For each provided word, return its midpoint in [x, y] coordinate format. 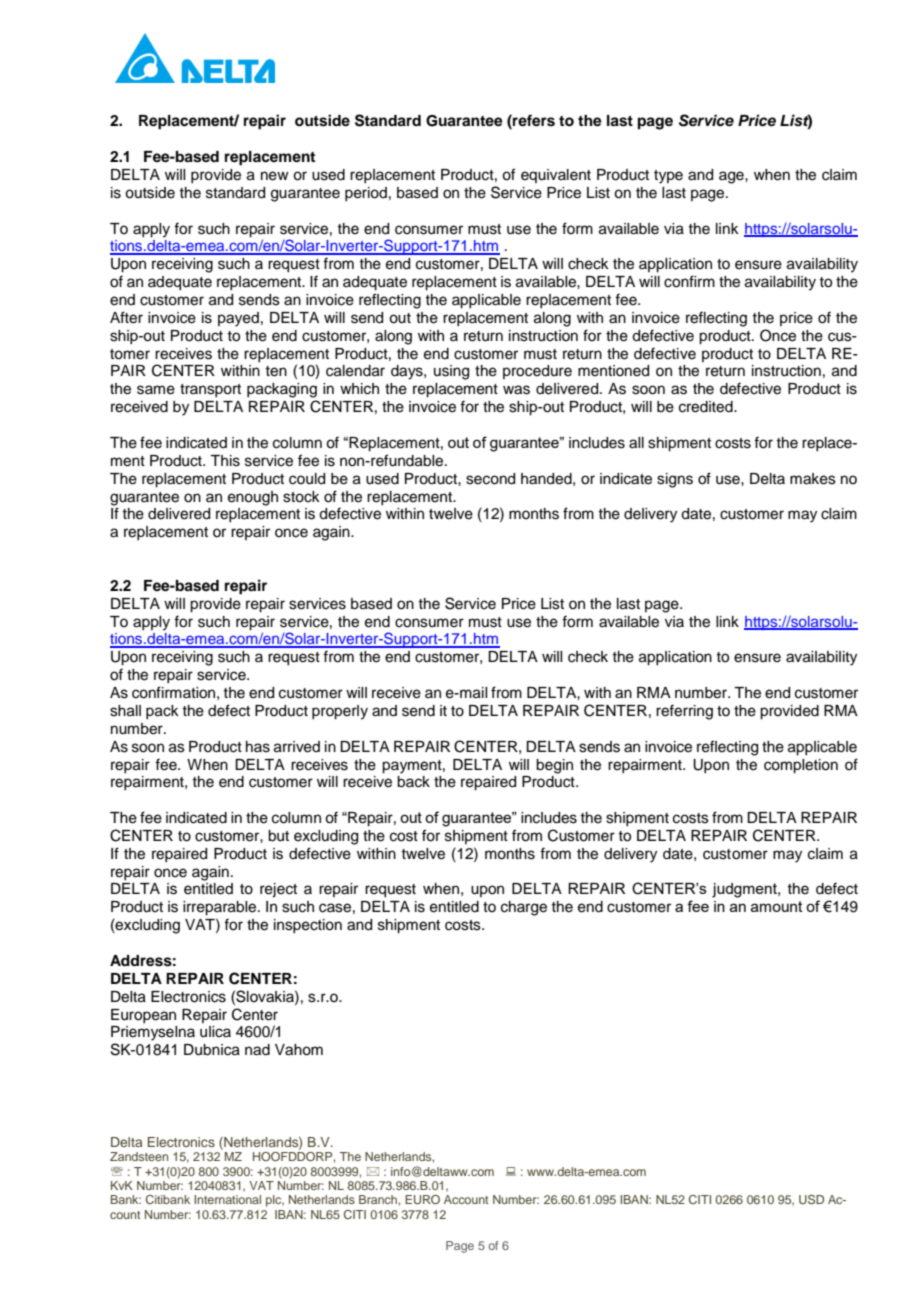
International [227, 1199]
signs [675, 480]
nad [257, 1050]
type [668, 177]
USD [811, 1199]
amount [777, 906]
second [490, 479]
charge [524, 908]
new [275, 176]
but [278, 836]
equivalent [556, 176]
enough [253, 498]
